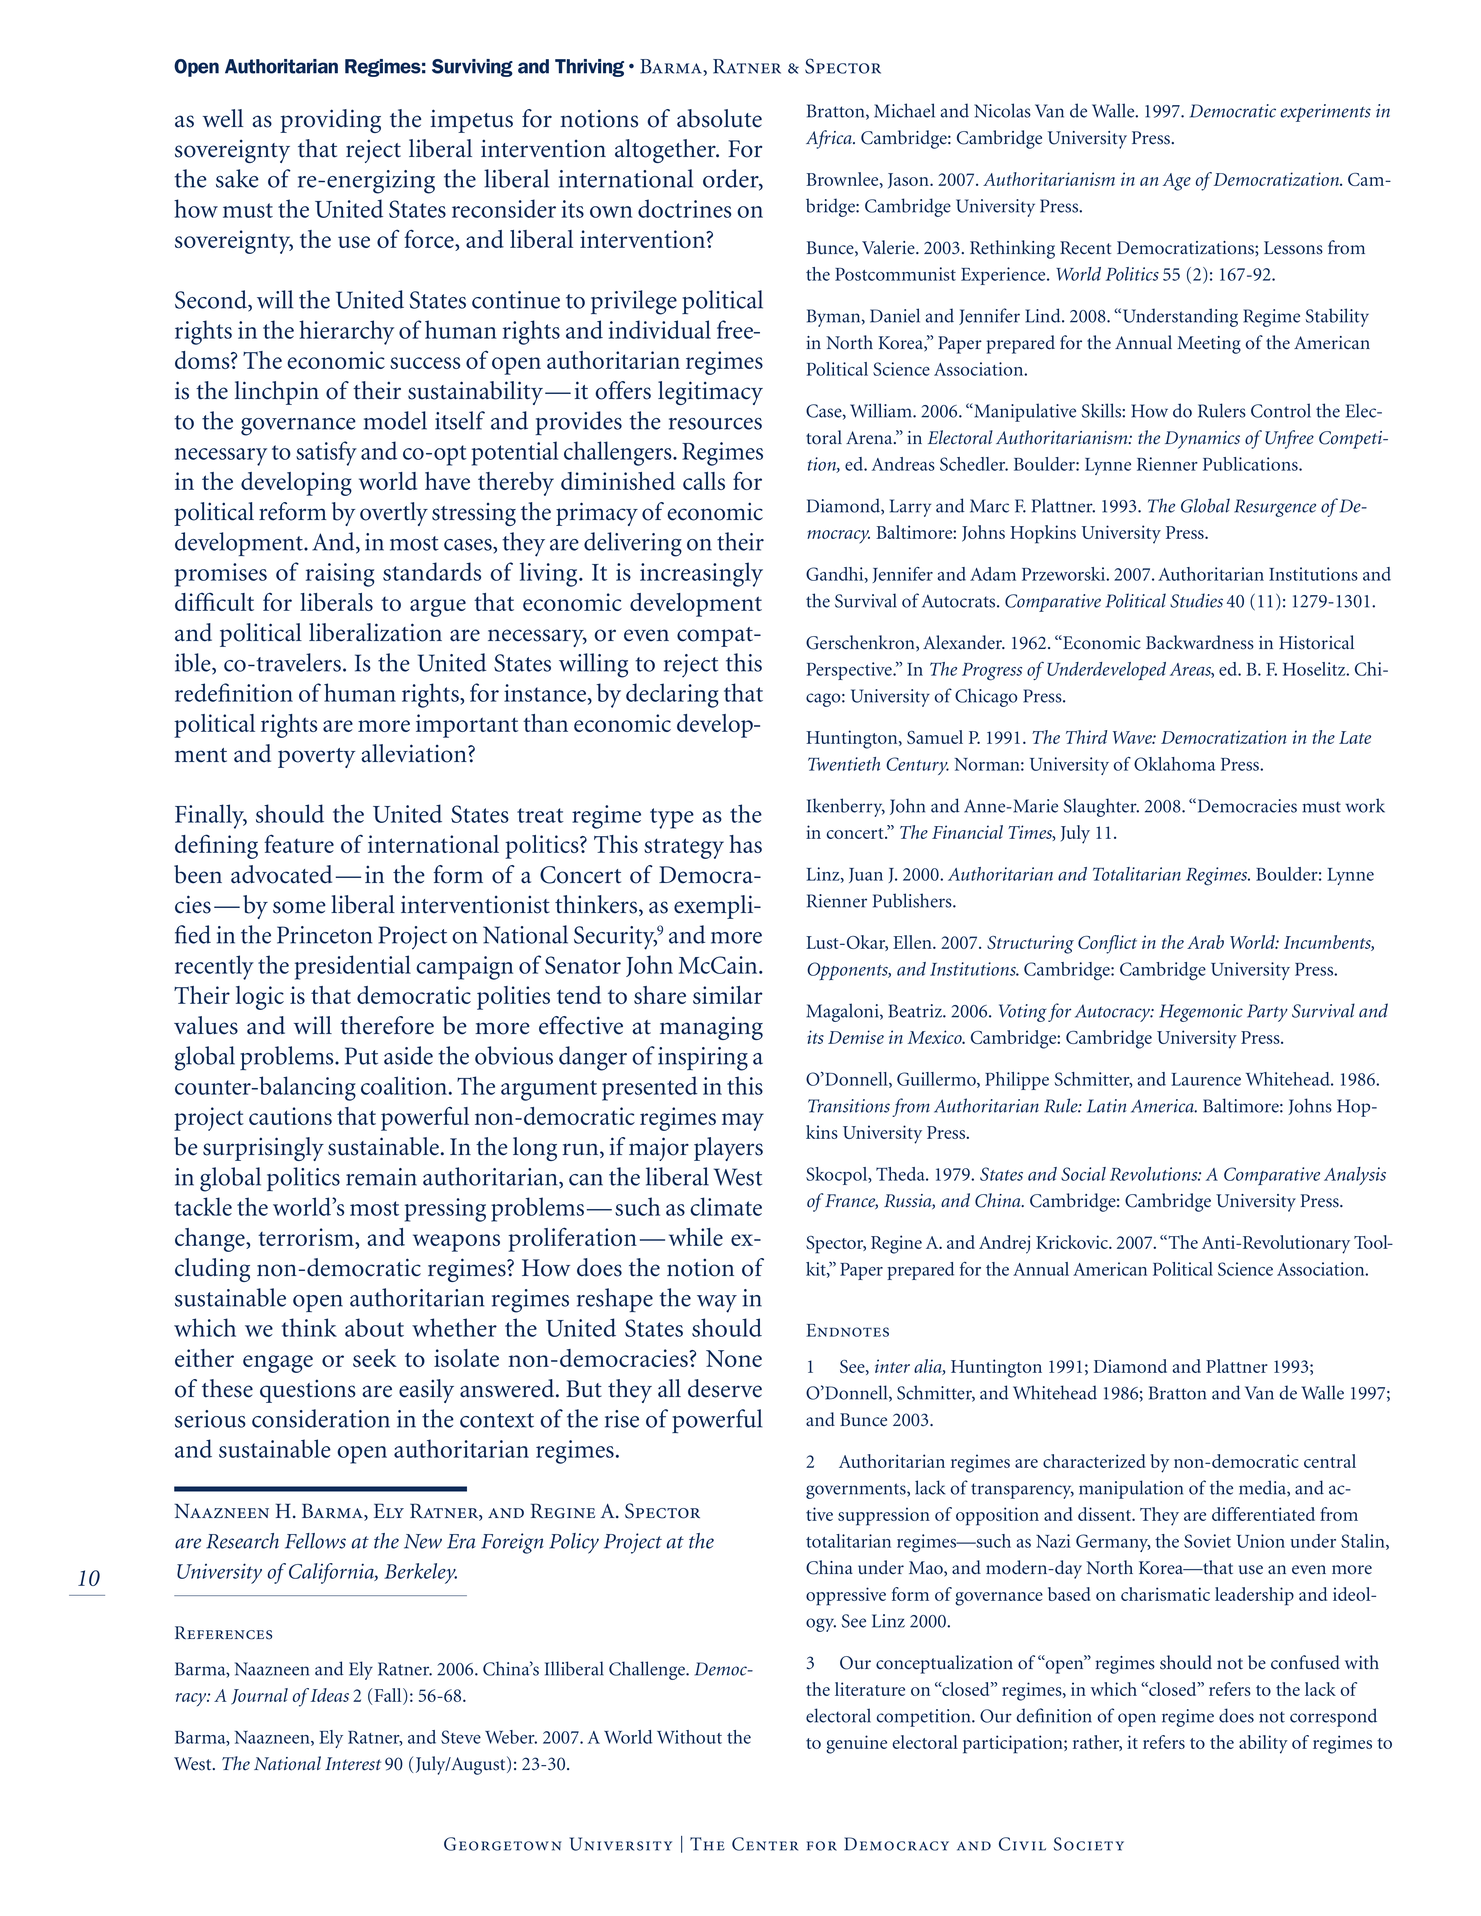  What do you see at coordinates (1333, 1717) in the document?
I see `correspond` at bounding box center [1333, 1717].
